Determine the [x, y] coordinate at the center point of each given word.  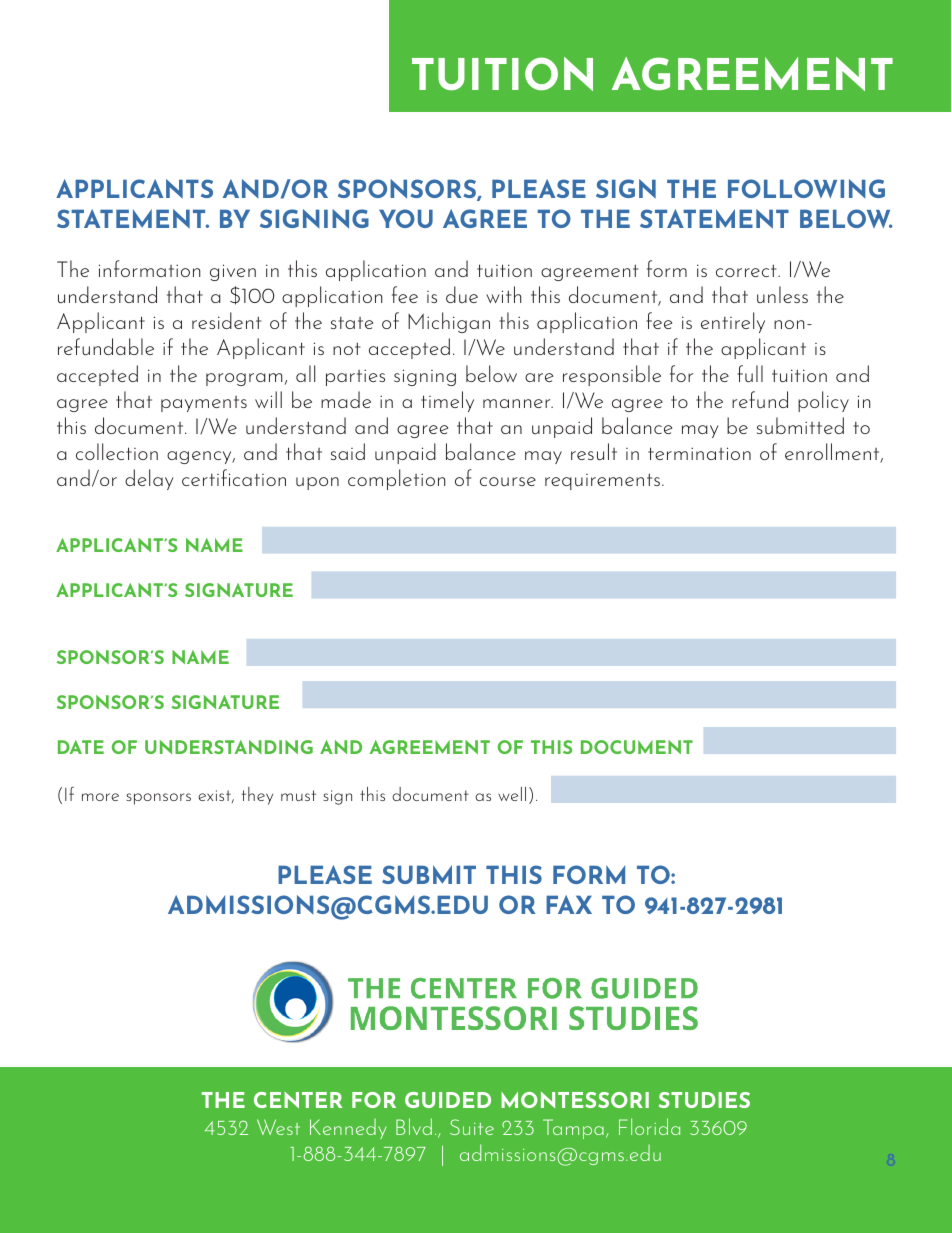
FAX [569, 904]
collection [117, 451]
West [278, 1127]
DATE [81, 747]
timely [447, 401]
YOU [406, 218]
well [512, 794]
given [233, 272]
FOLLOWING [806, 188]
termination [699, 453]
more [100, 797]
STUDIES [704, 1100]
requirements [602, 481]
